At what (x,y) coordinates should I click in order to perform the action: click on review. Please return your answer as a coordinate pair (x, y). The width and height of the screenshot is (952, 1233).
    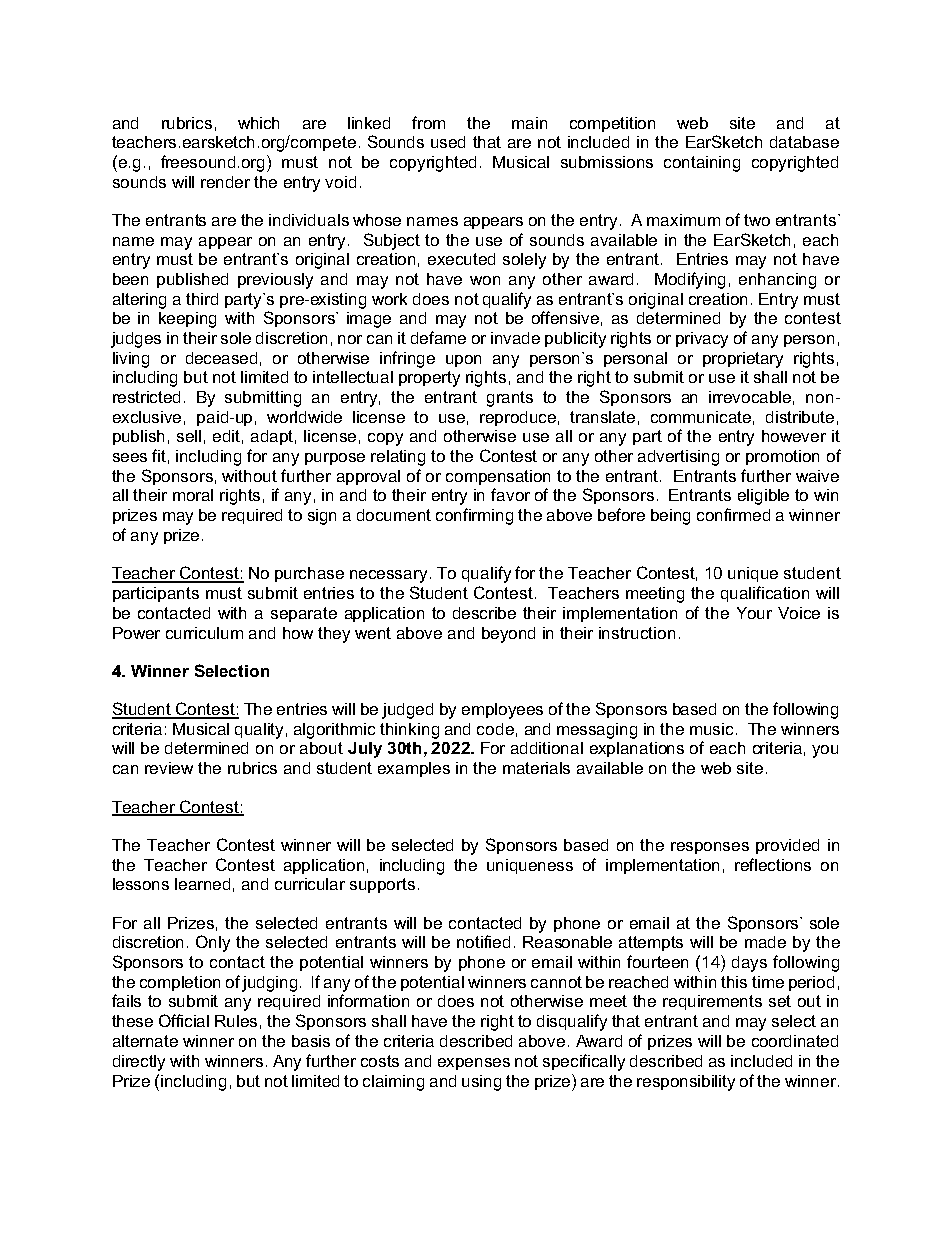
    Looking at the image, I should click on (169, 768).
